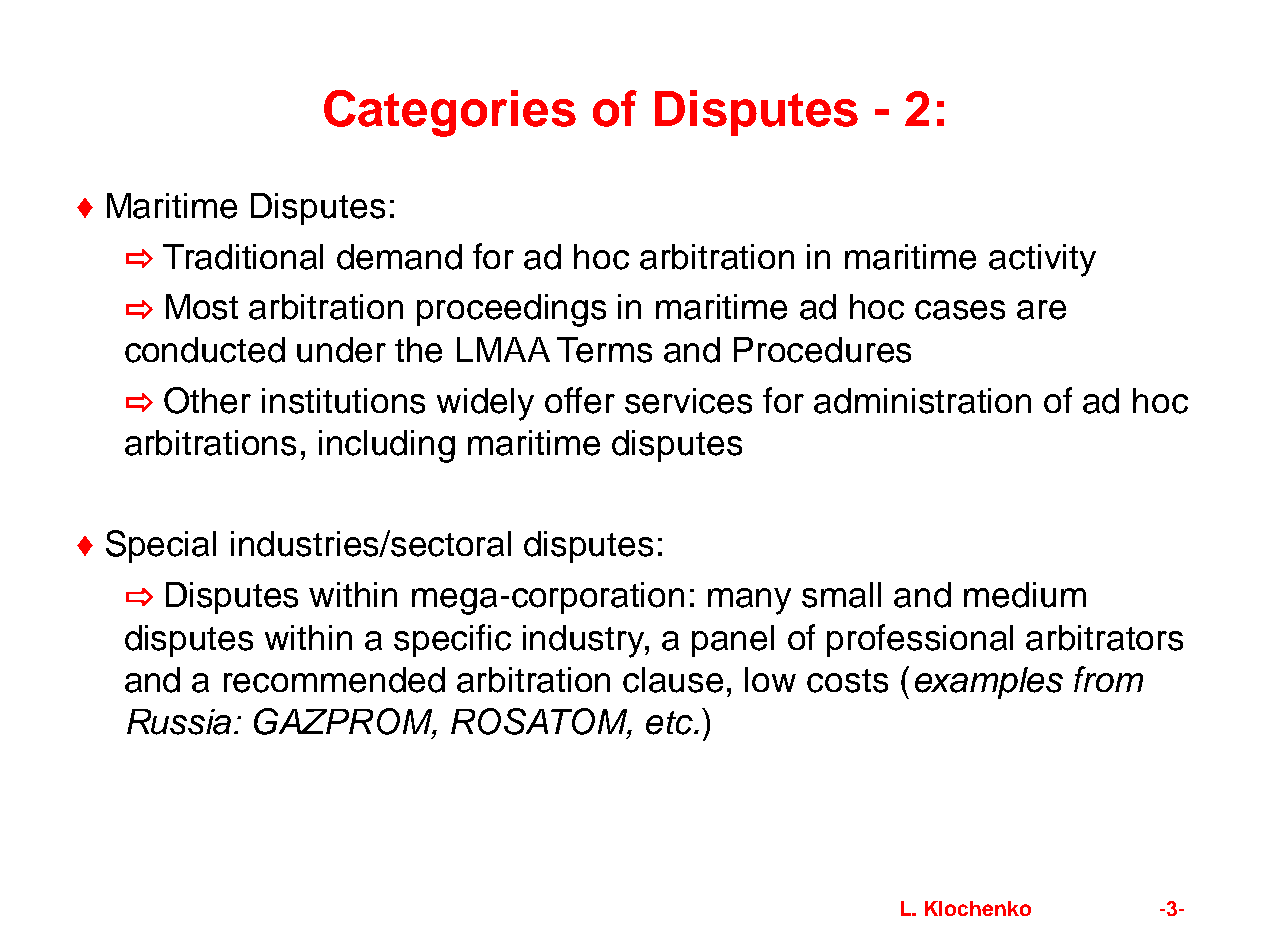 The image size is (1270, 952). What do you see at coordinates (922, 401) in the page?
I see `administration` at bounding box center [922, 401].
